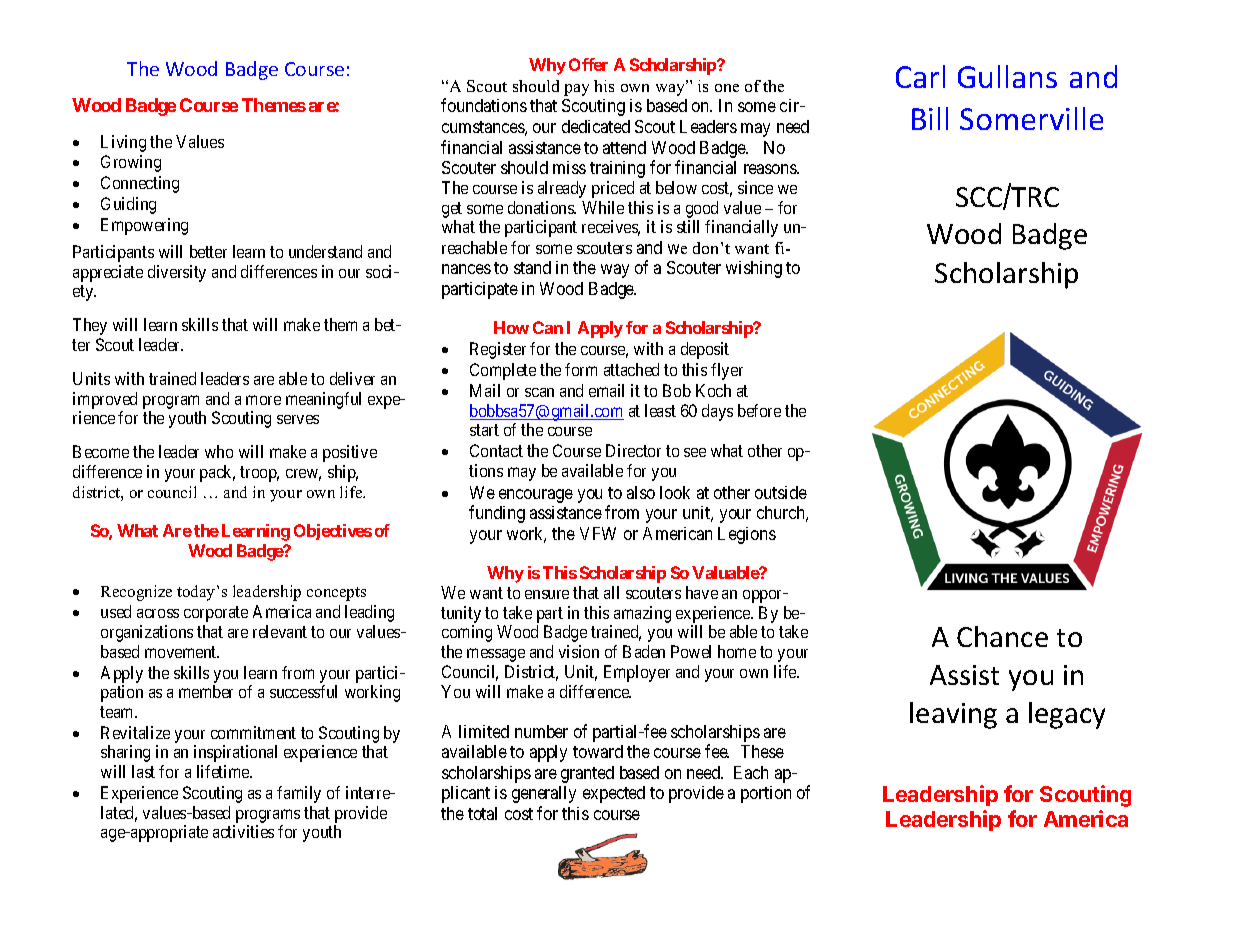 This document has width=1233, height=952. I want to click on activities, so click(243, 831).
